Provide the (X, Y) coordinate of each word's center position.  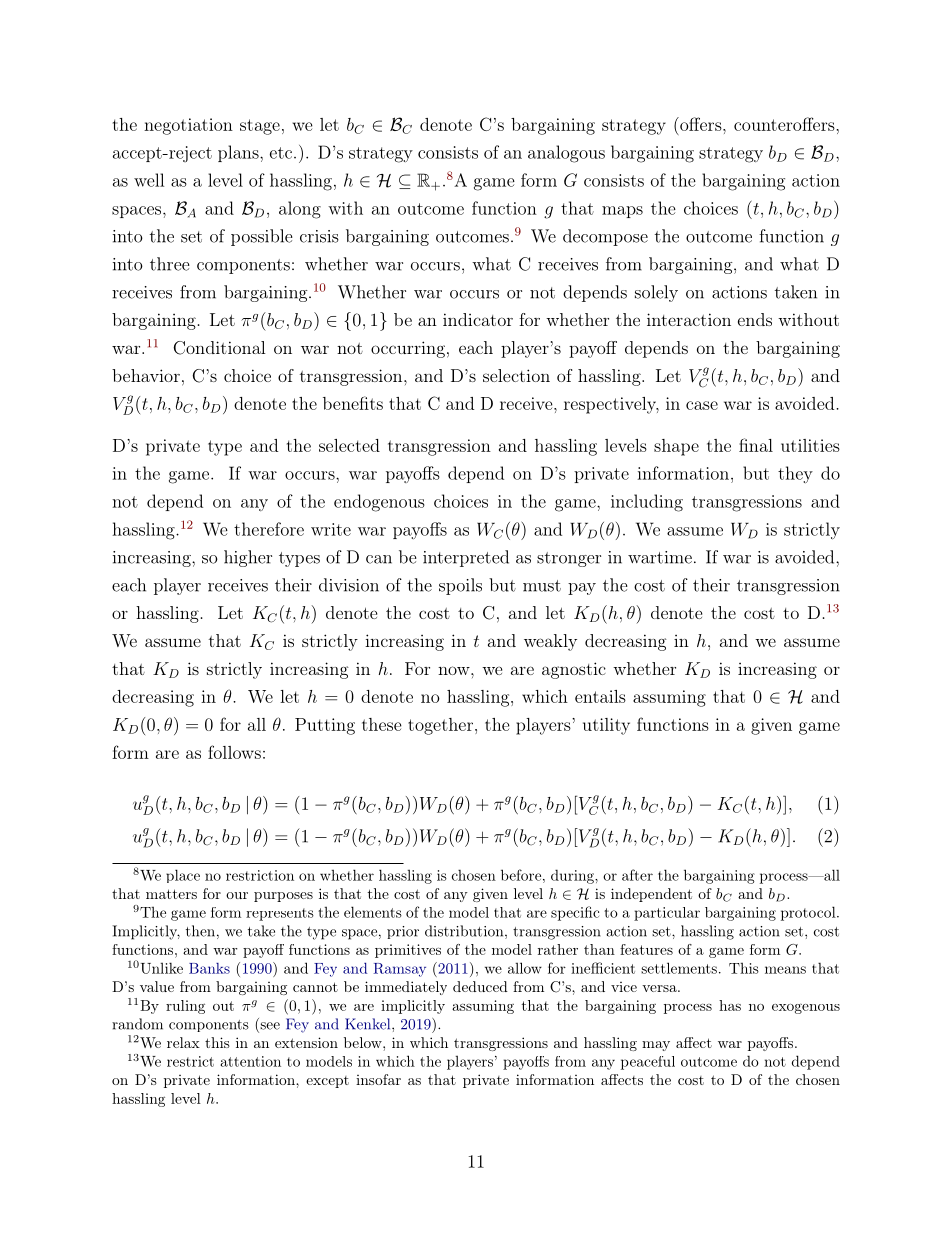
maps (622, 212)
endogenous (379, 503)
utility (606, 726)
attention (250, 1061)
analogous (566, 154)
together (440, 726)
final (756, 445)
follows (234, 752)
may (656, 1046)
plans (239, 153)
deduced (480, 986)
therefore (269, 529)
